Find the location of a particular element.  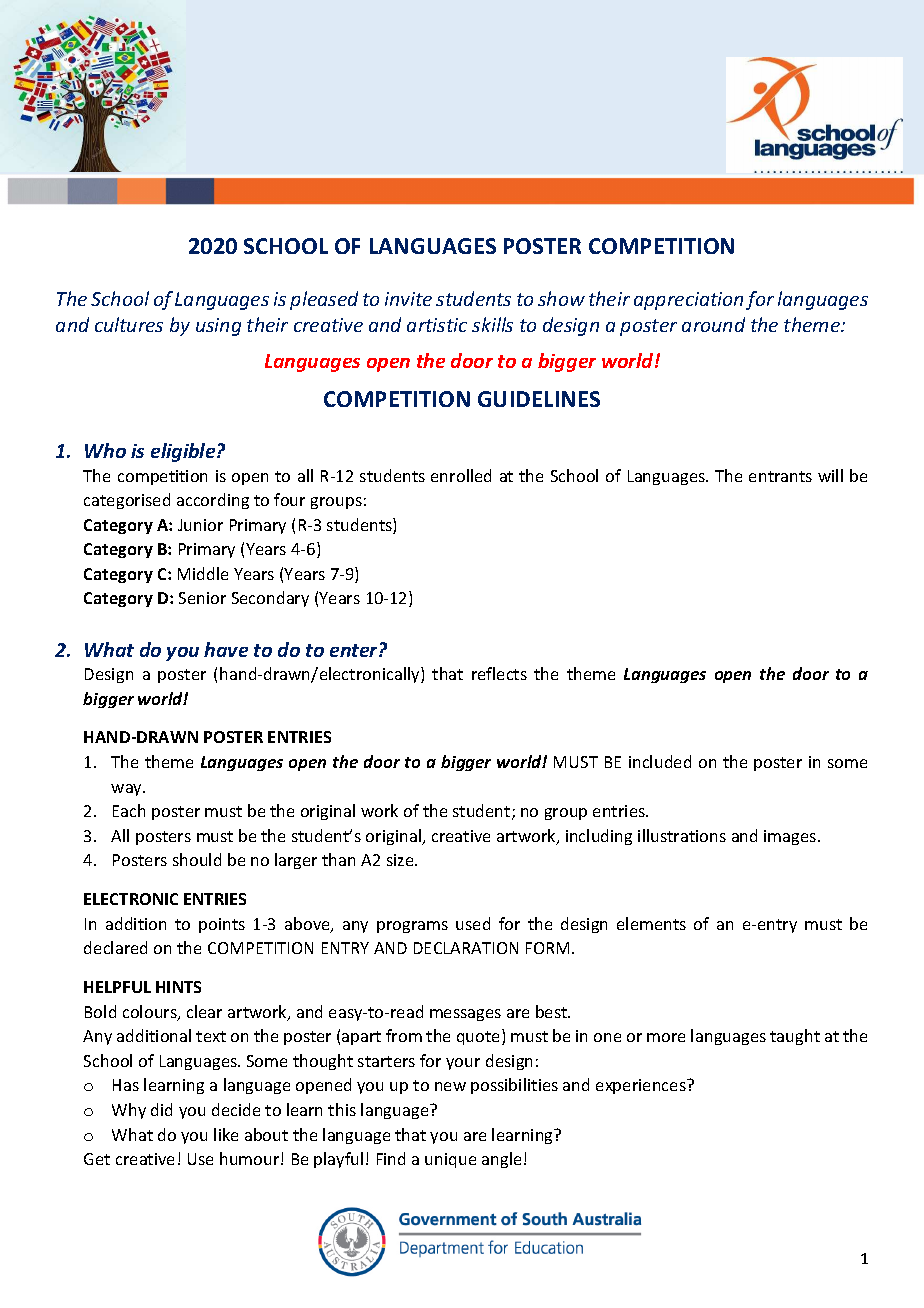

using is located at coordinates (218, 327).
